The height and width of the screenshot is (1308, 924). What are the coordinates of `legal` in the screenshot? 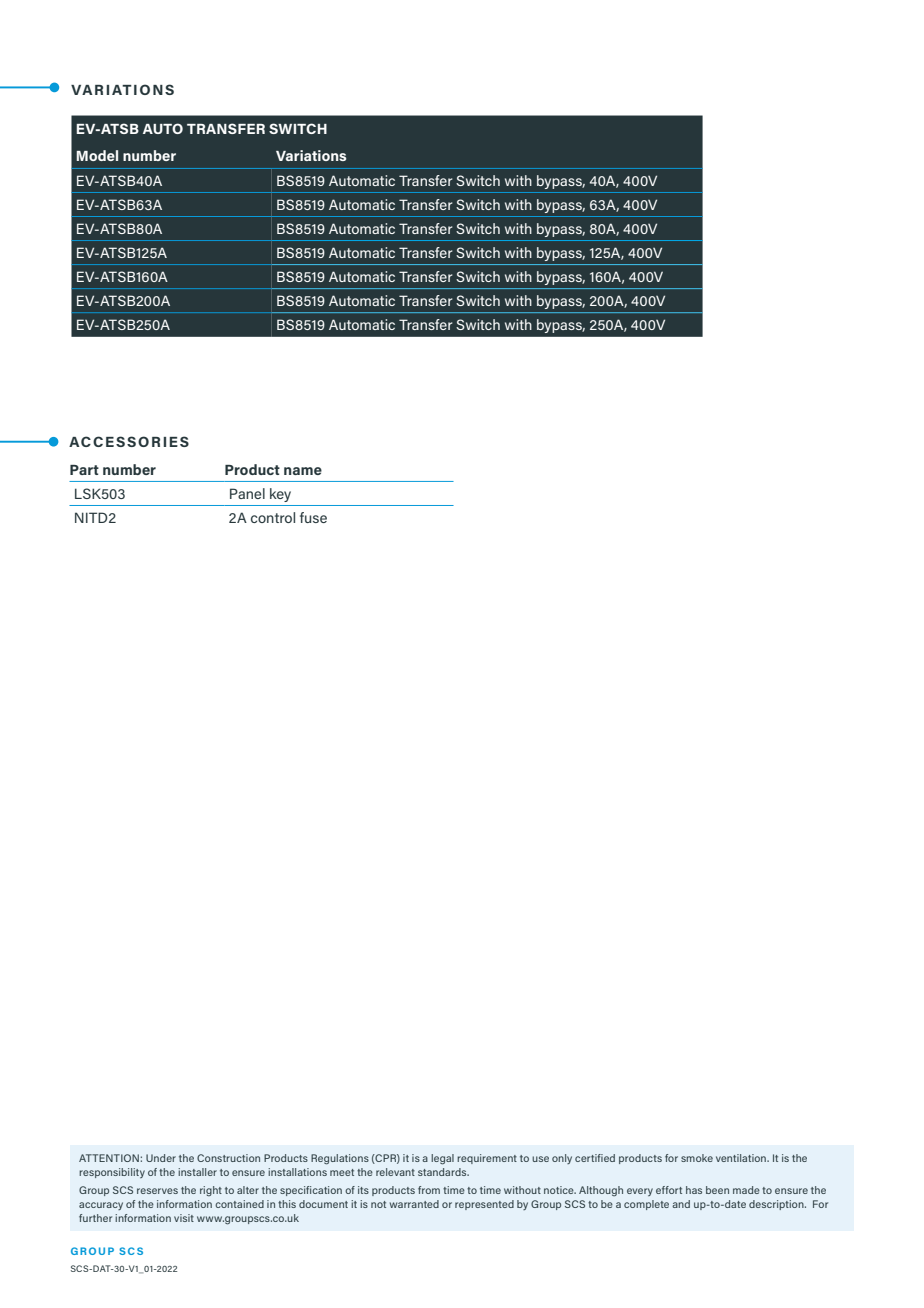 It's located at (442, 1159).
